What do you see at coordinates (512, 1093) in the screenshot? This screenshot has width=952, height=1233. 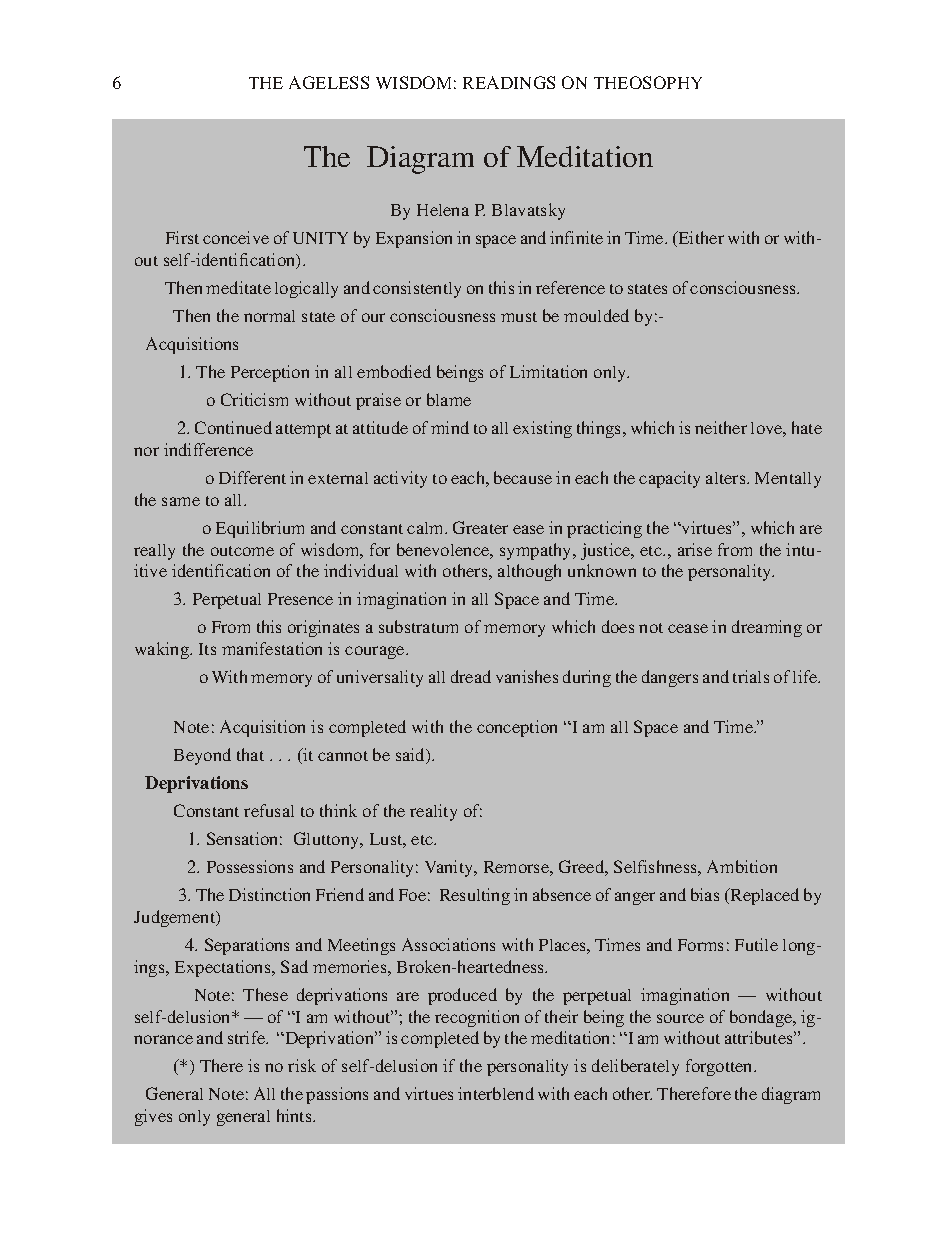 I see `blend` at bounding box center [512, 1093].
